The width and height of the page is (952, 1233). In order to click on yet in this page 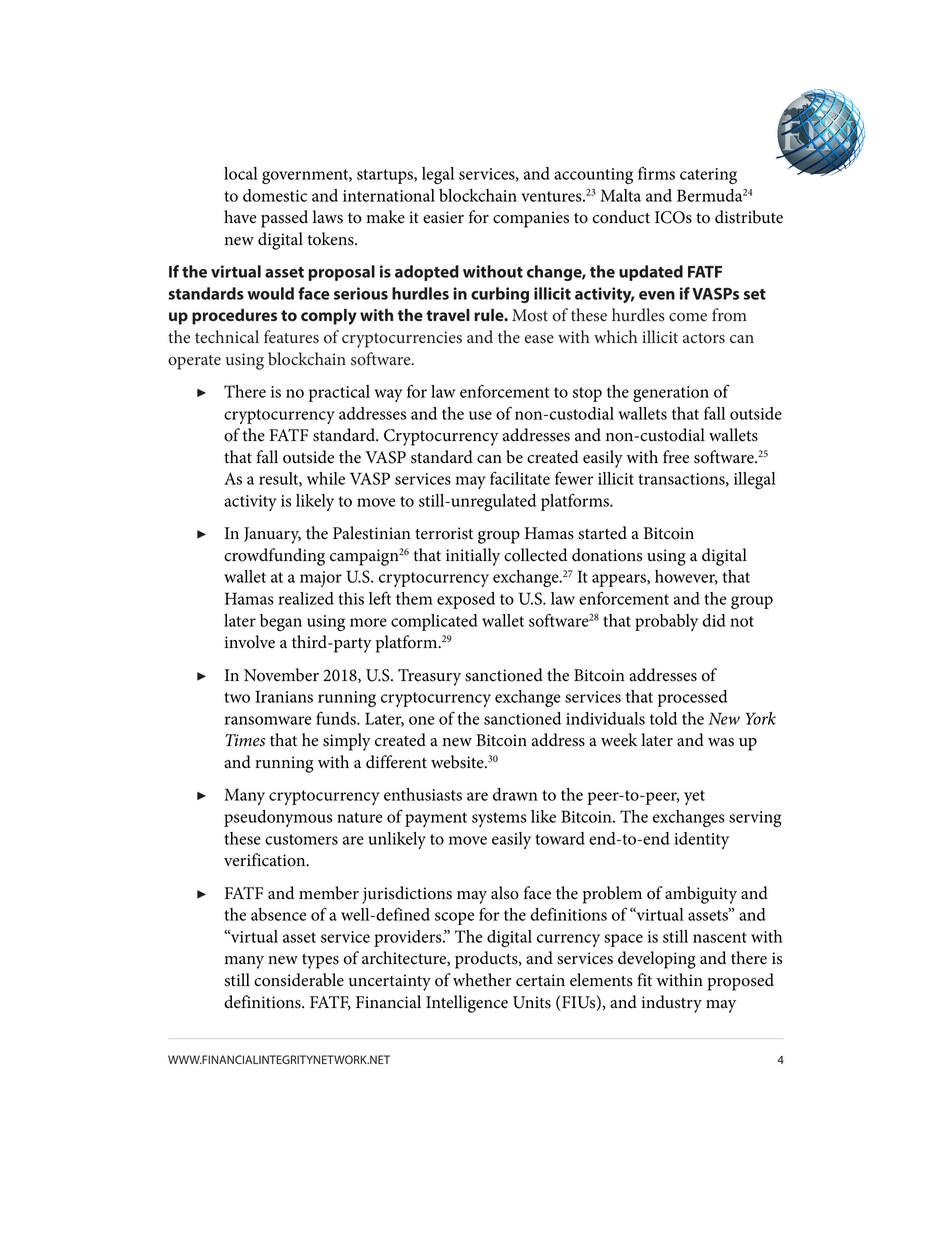, I will do `click(694, 797)`.
